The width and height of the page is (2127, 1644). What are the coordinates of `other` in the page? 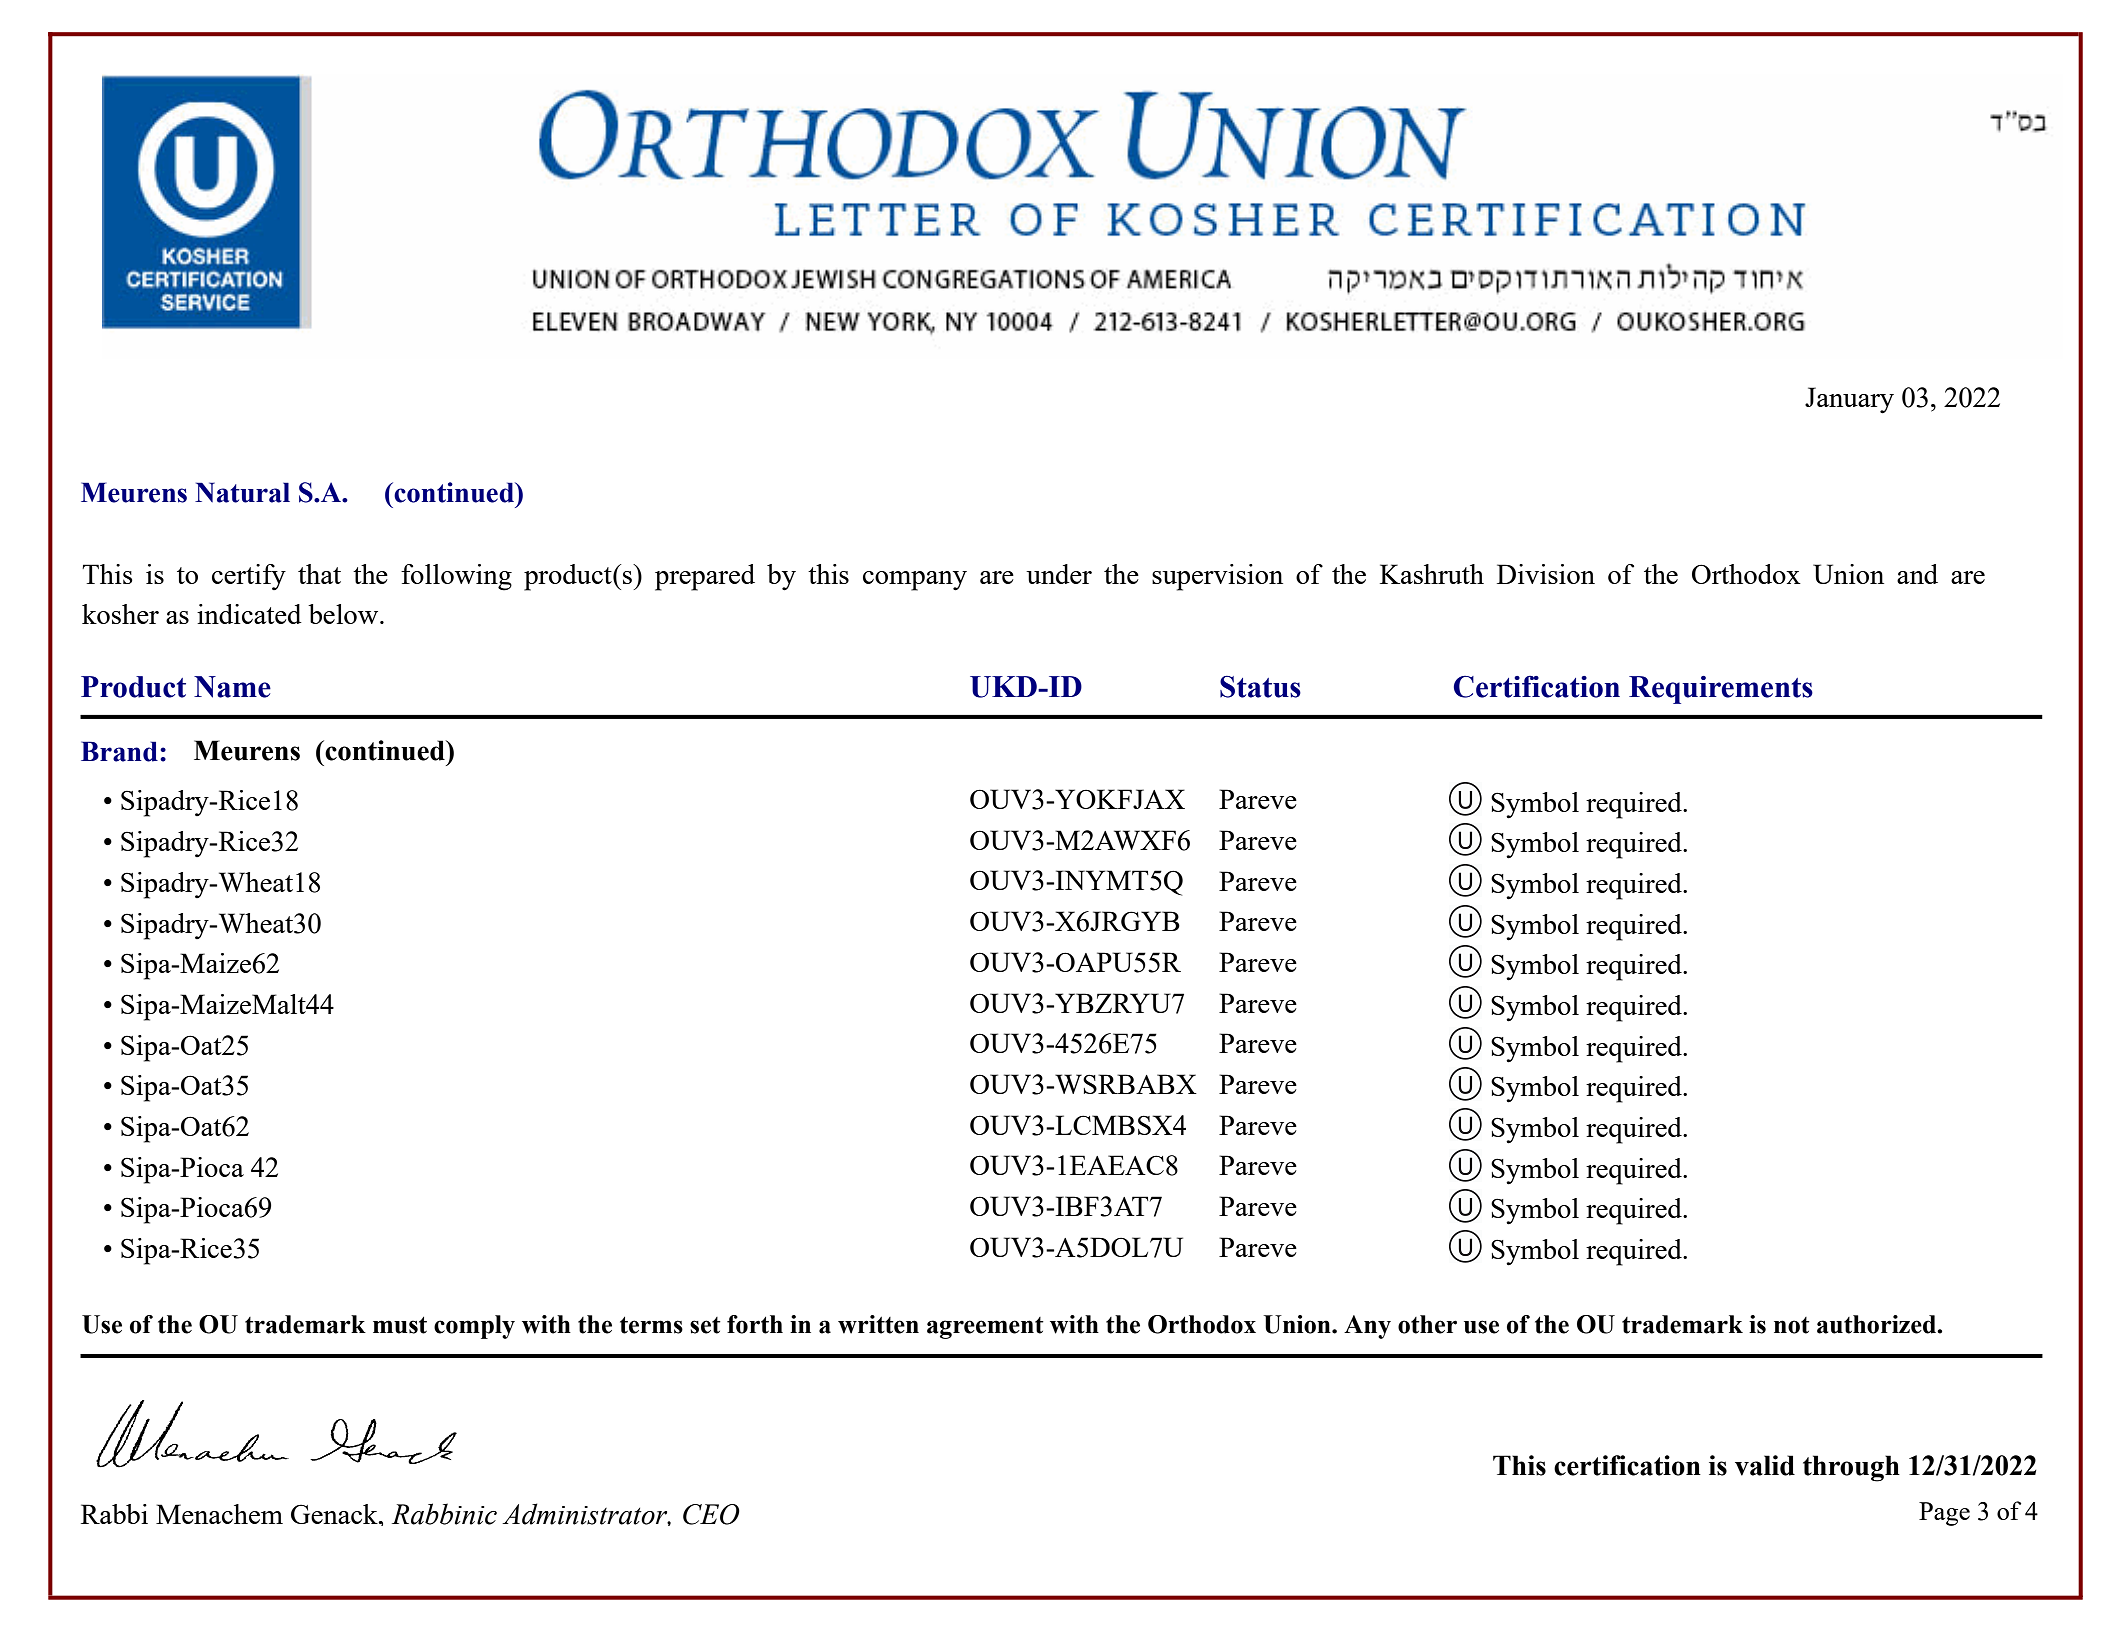 It's located at (1427, 1324).
